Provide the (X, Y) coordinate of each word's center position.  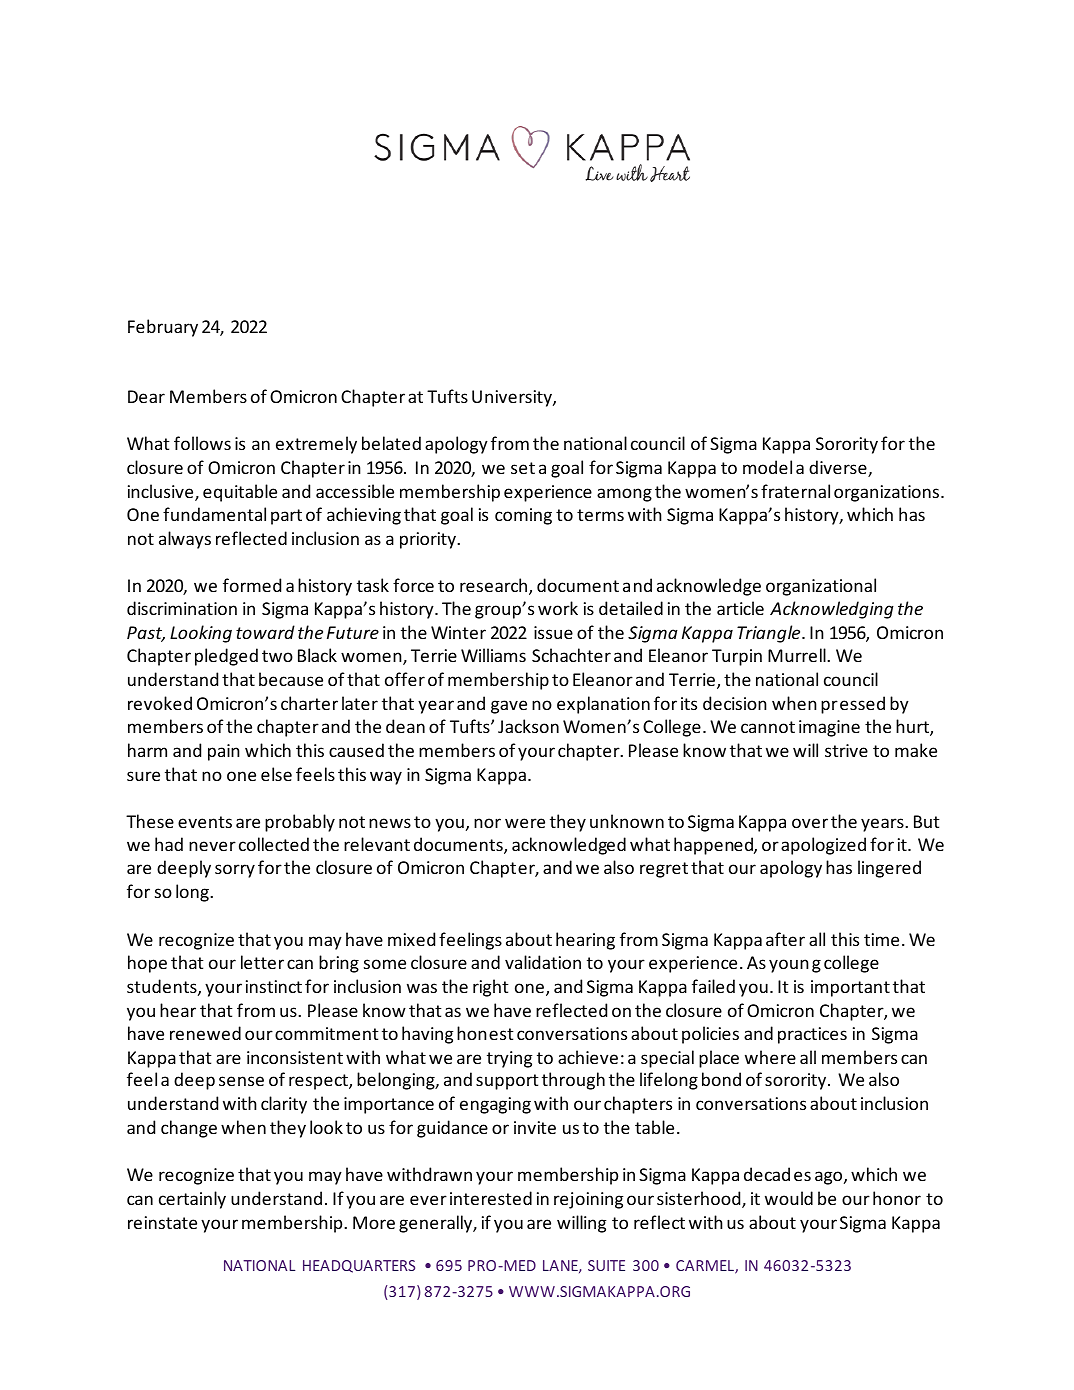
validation (543, 962)
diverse (839, 468)
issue (553, 632)
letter (262, 962)
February (163, 328)
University (513, 398)
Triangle (770, 634)
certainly (192, 1200)
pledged (226, 657)
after (785, 939)
